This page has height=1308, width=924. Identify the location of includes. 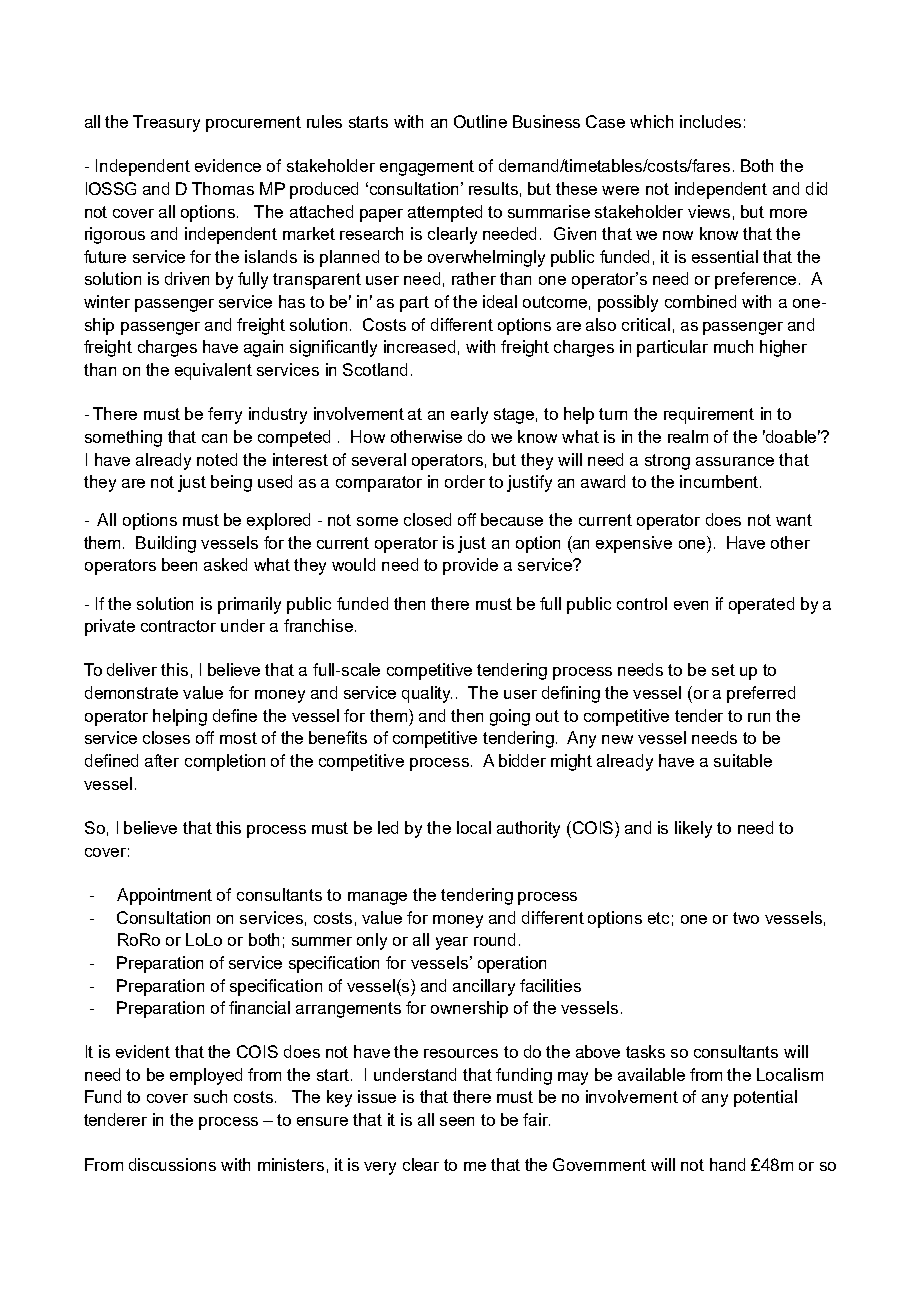
(710, 121).
